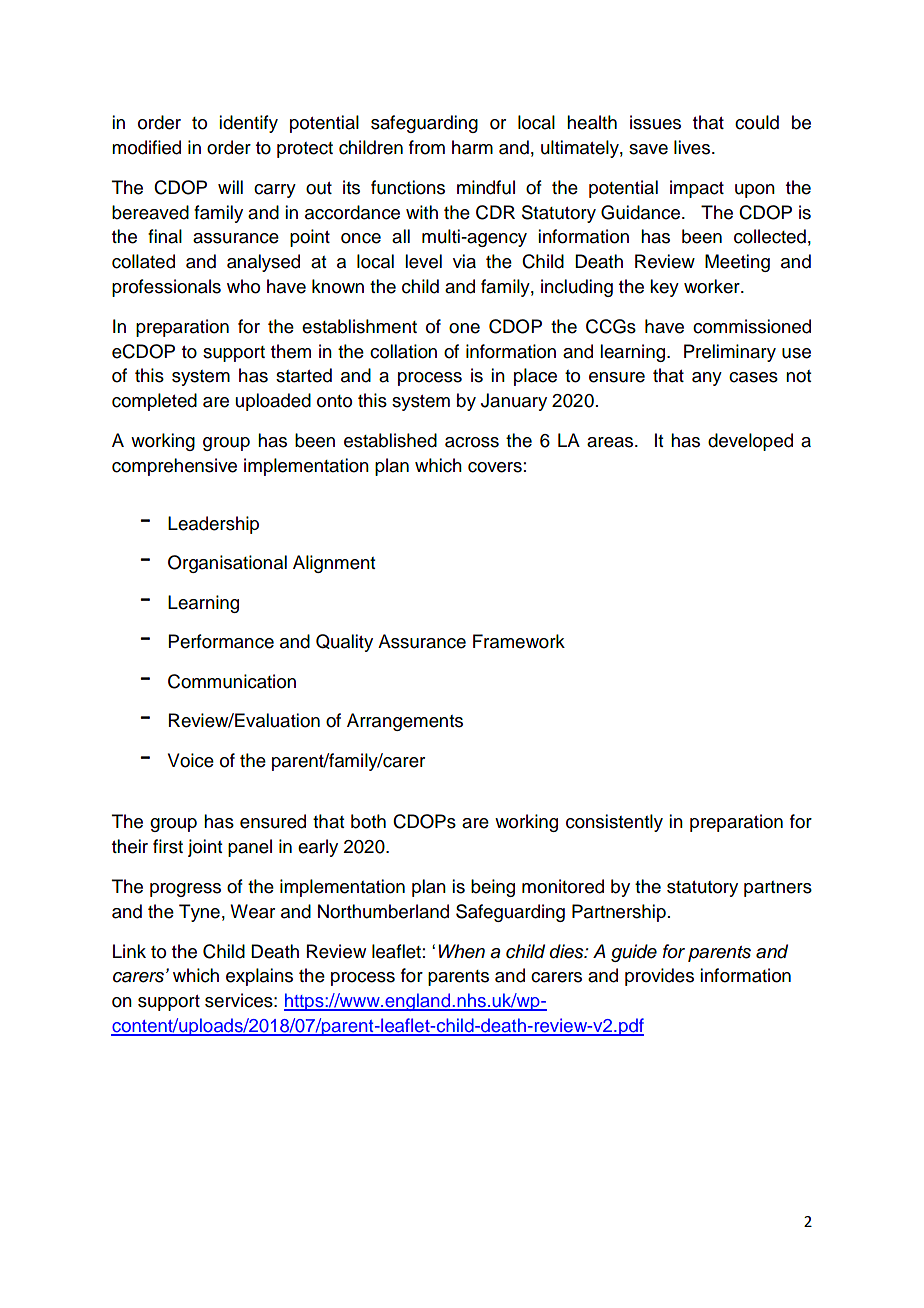 Image resolution: width=924 pixels, height=1308 pixels. Describe the element at coordinates (472, 147) in the screenshot. I see `harm` at that location.
